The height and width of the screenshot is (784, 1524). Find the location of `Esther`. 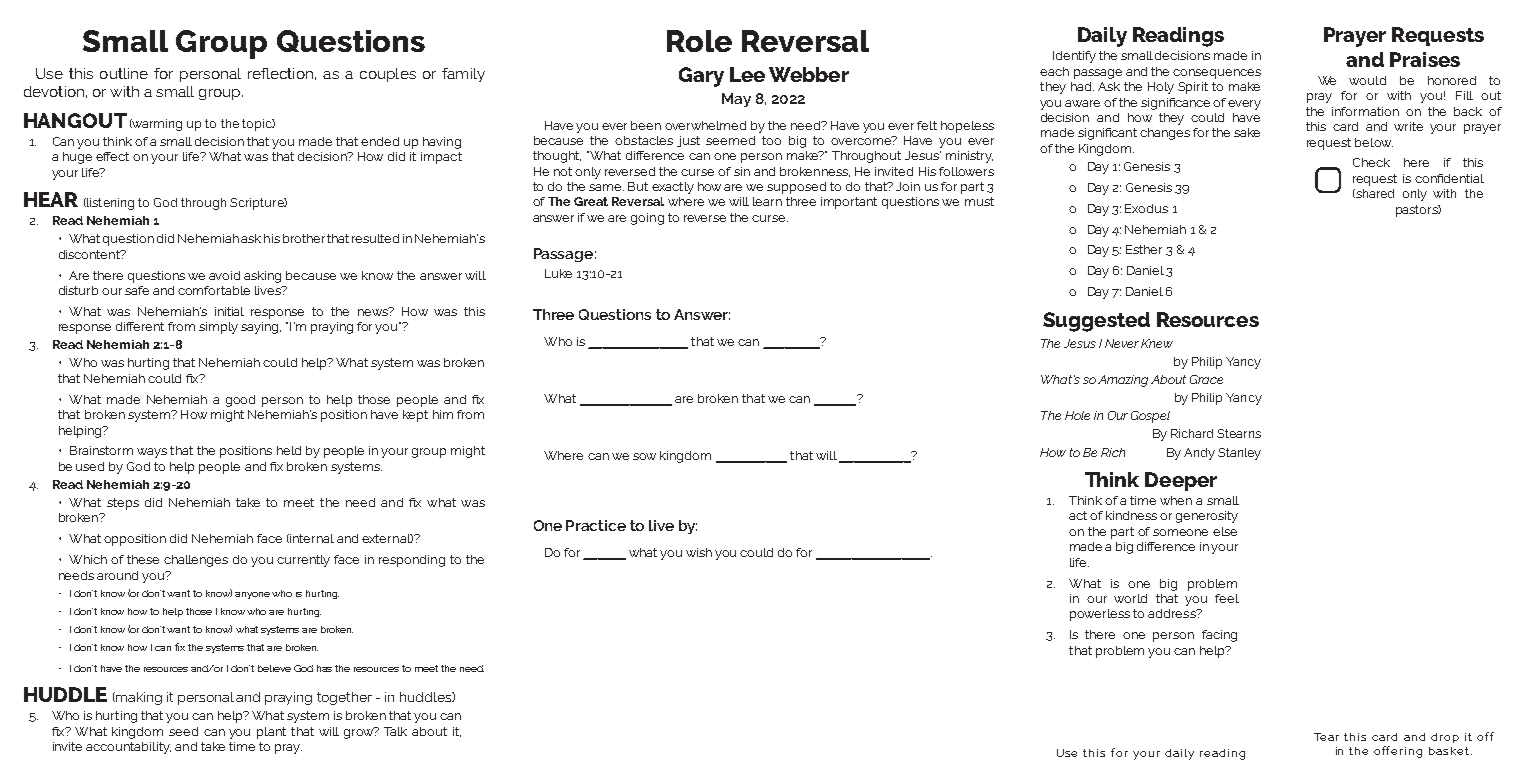

Esther is located at coordinates (1144, 249).
